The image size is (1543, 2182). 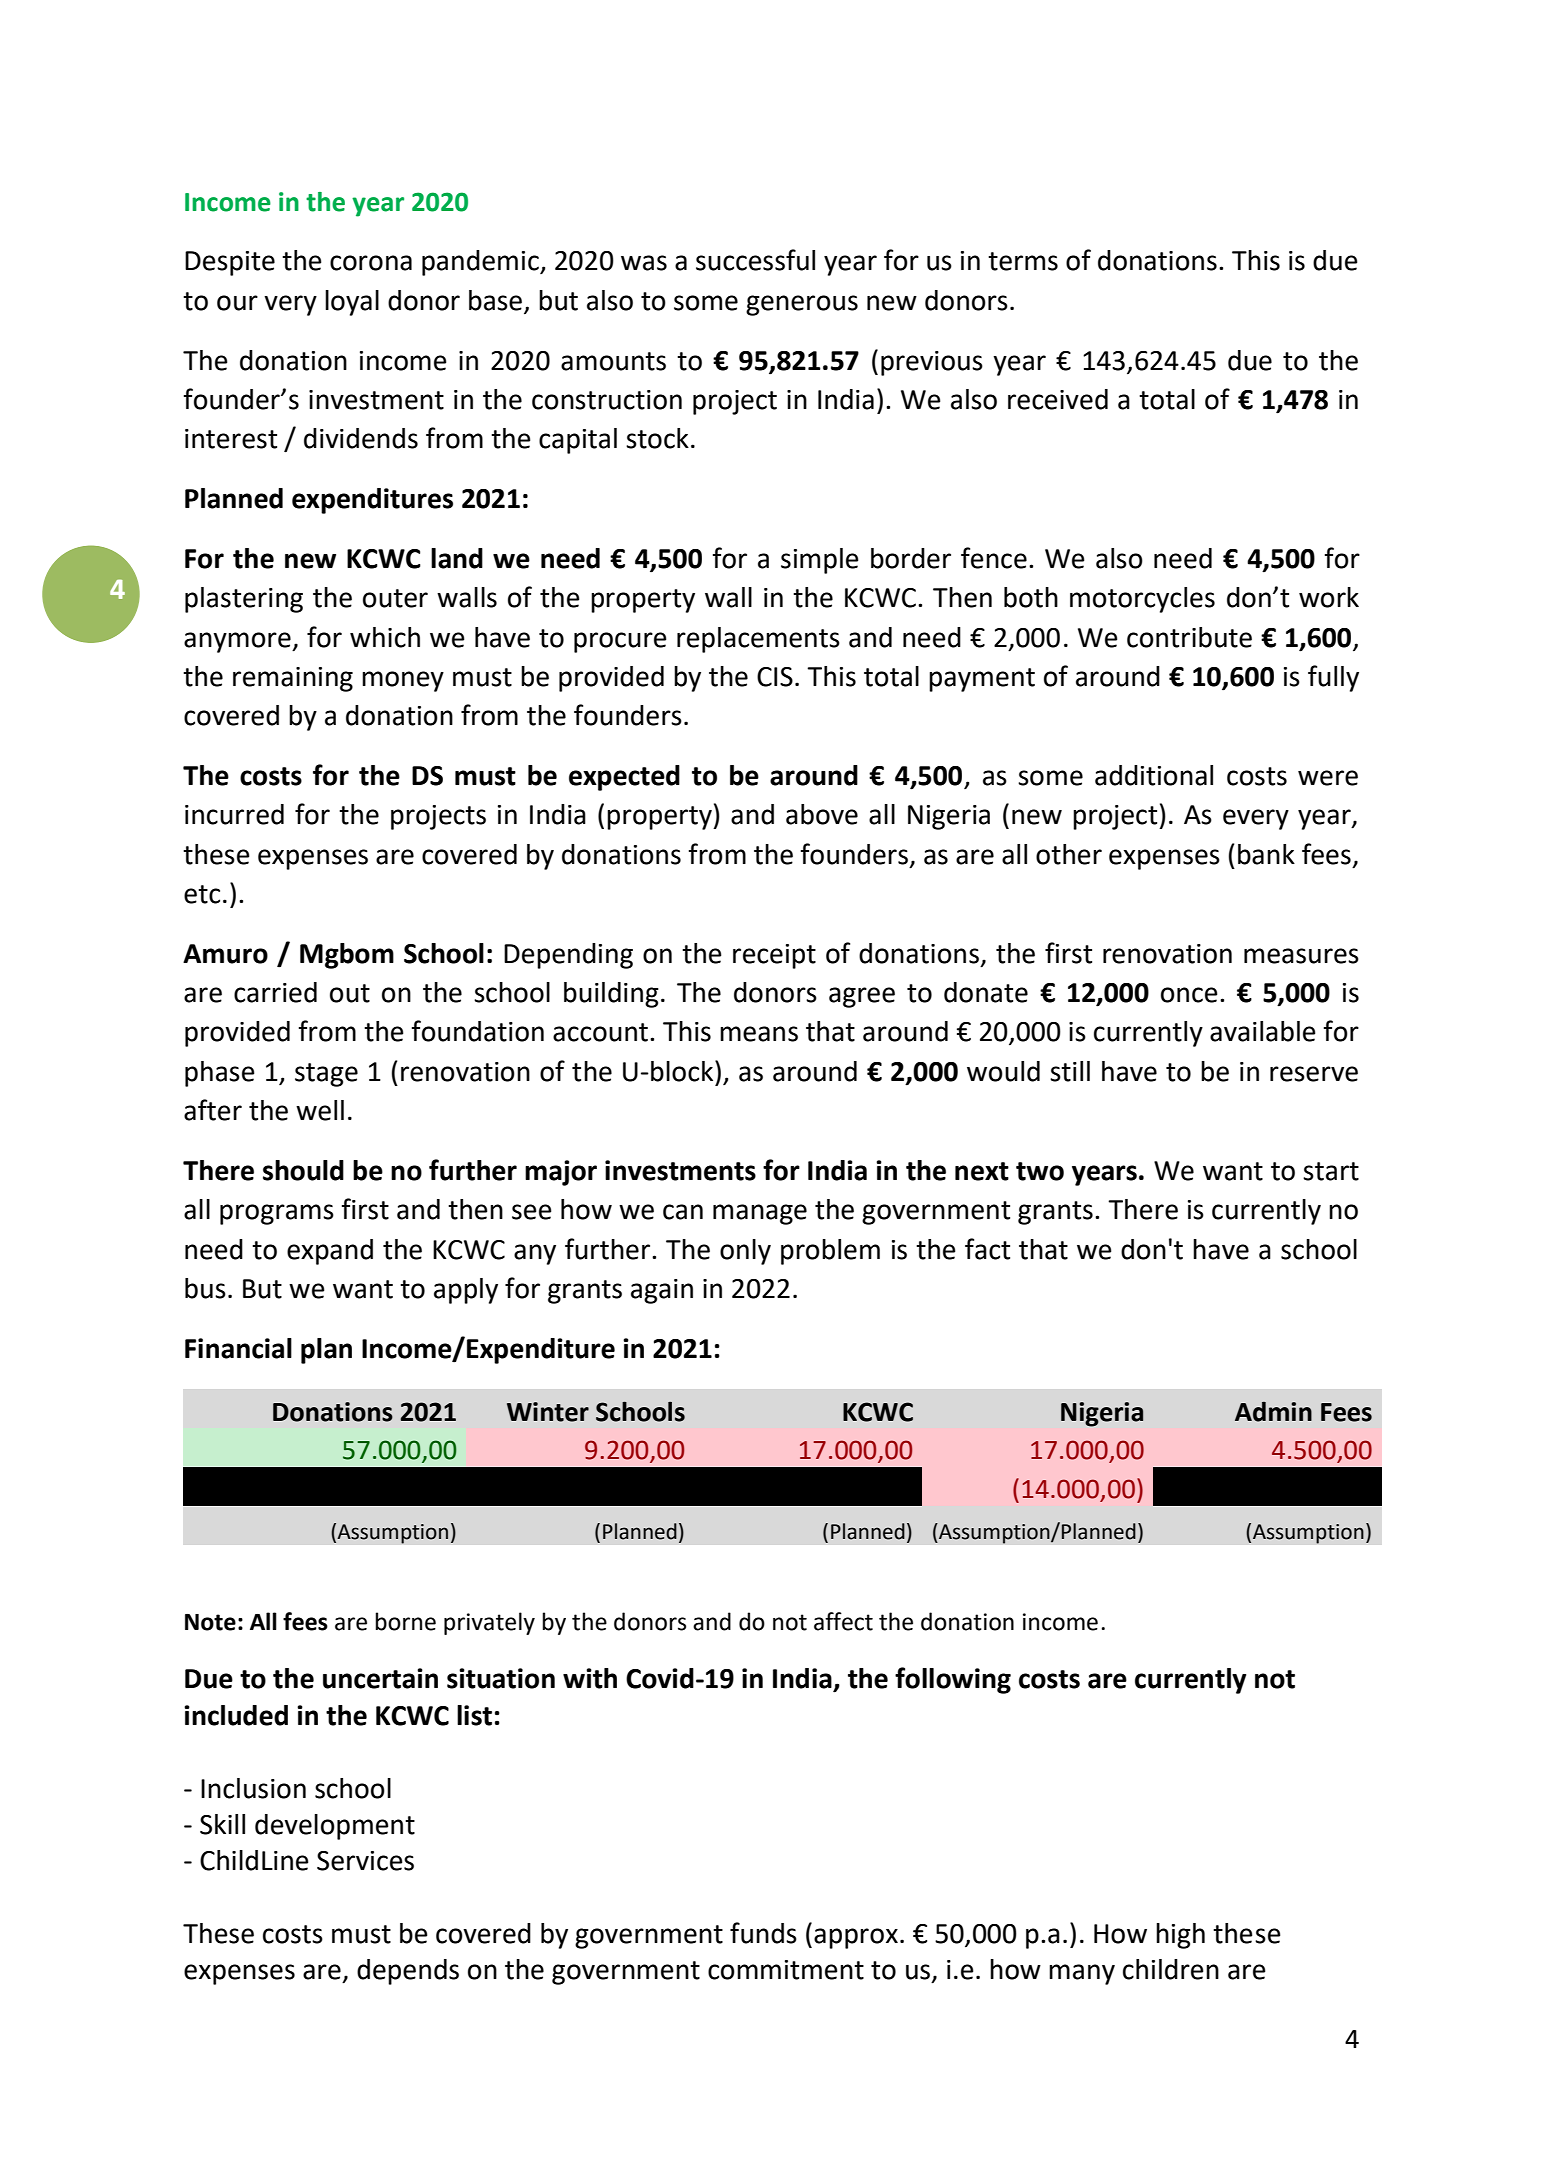 What do you see at coordinates (352, 303) in the document?
I see `loyal` at bounding box center [352, 303].
